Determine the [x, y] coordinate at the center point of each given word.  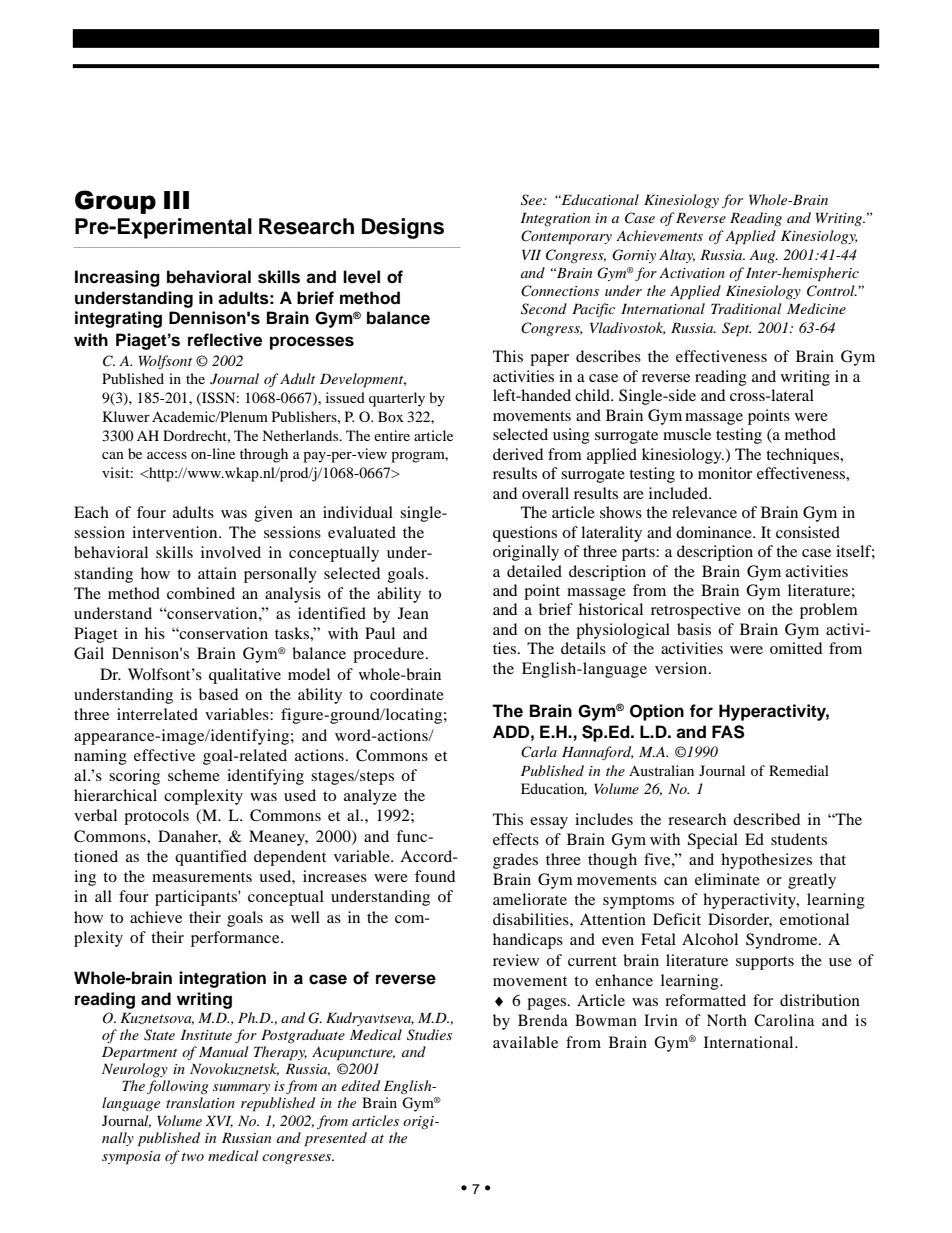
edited [360, 1085]
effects [516, 839]
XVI [219, 1121]
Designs [403, 228]
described [766, 819]
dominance [715, 532]
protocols [156, 817]
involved [231, 552]
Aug [763, 257]
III [176, 200]
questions [525, 534]
